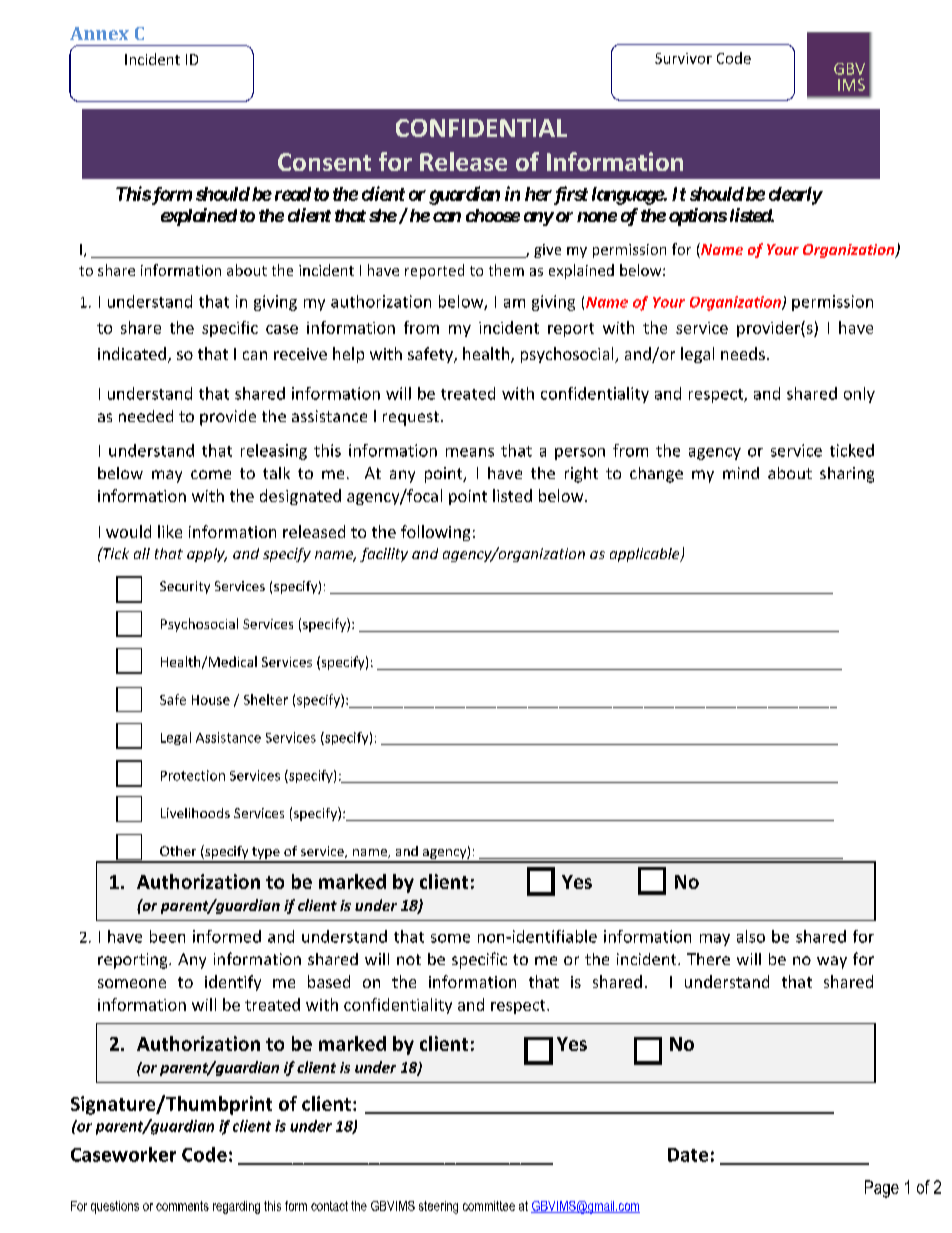  What do you see at coordinates (569, 195) in the document?
I see `first` at bounding box center [569, 195].
